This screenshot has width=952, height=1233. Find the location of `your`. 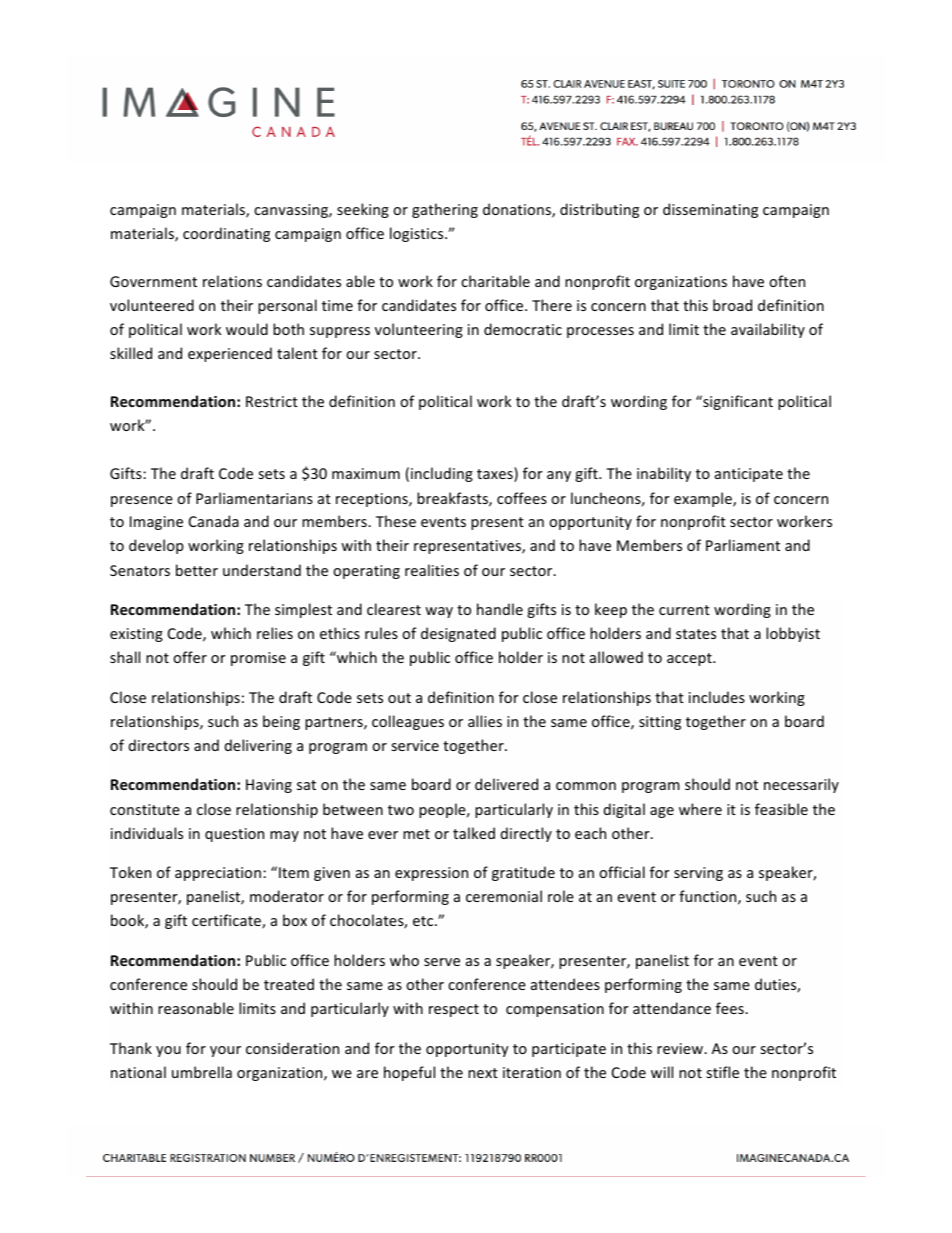

your is located at coordinates (225, 1051).
